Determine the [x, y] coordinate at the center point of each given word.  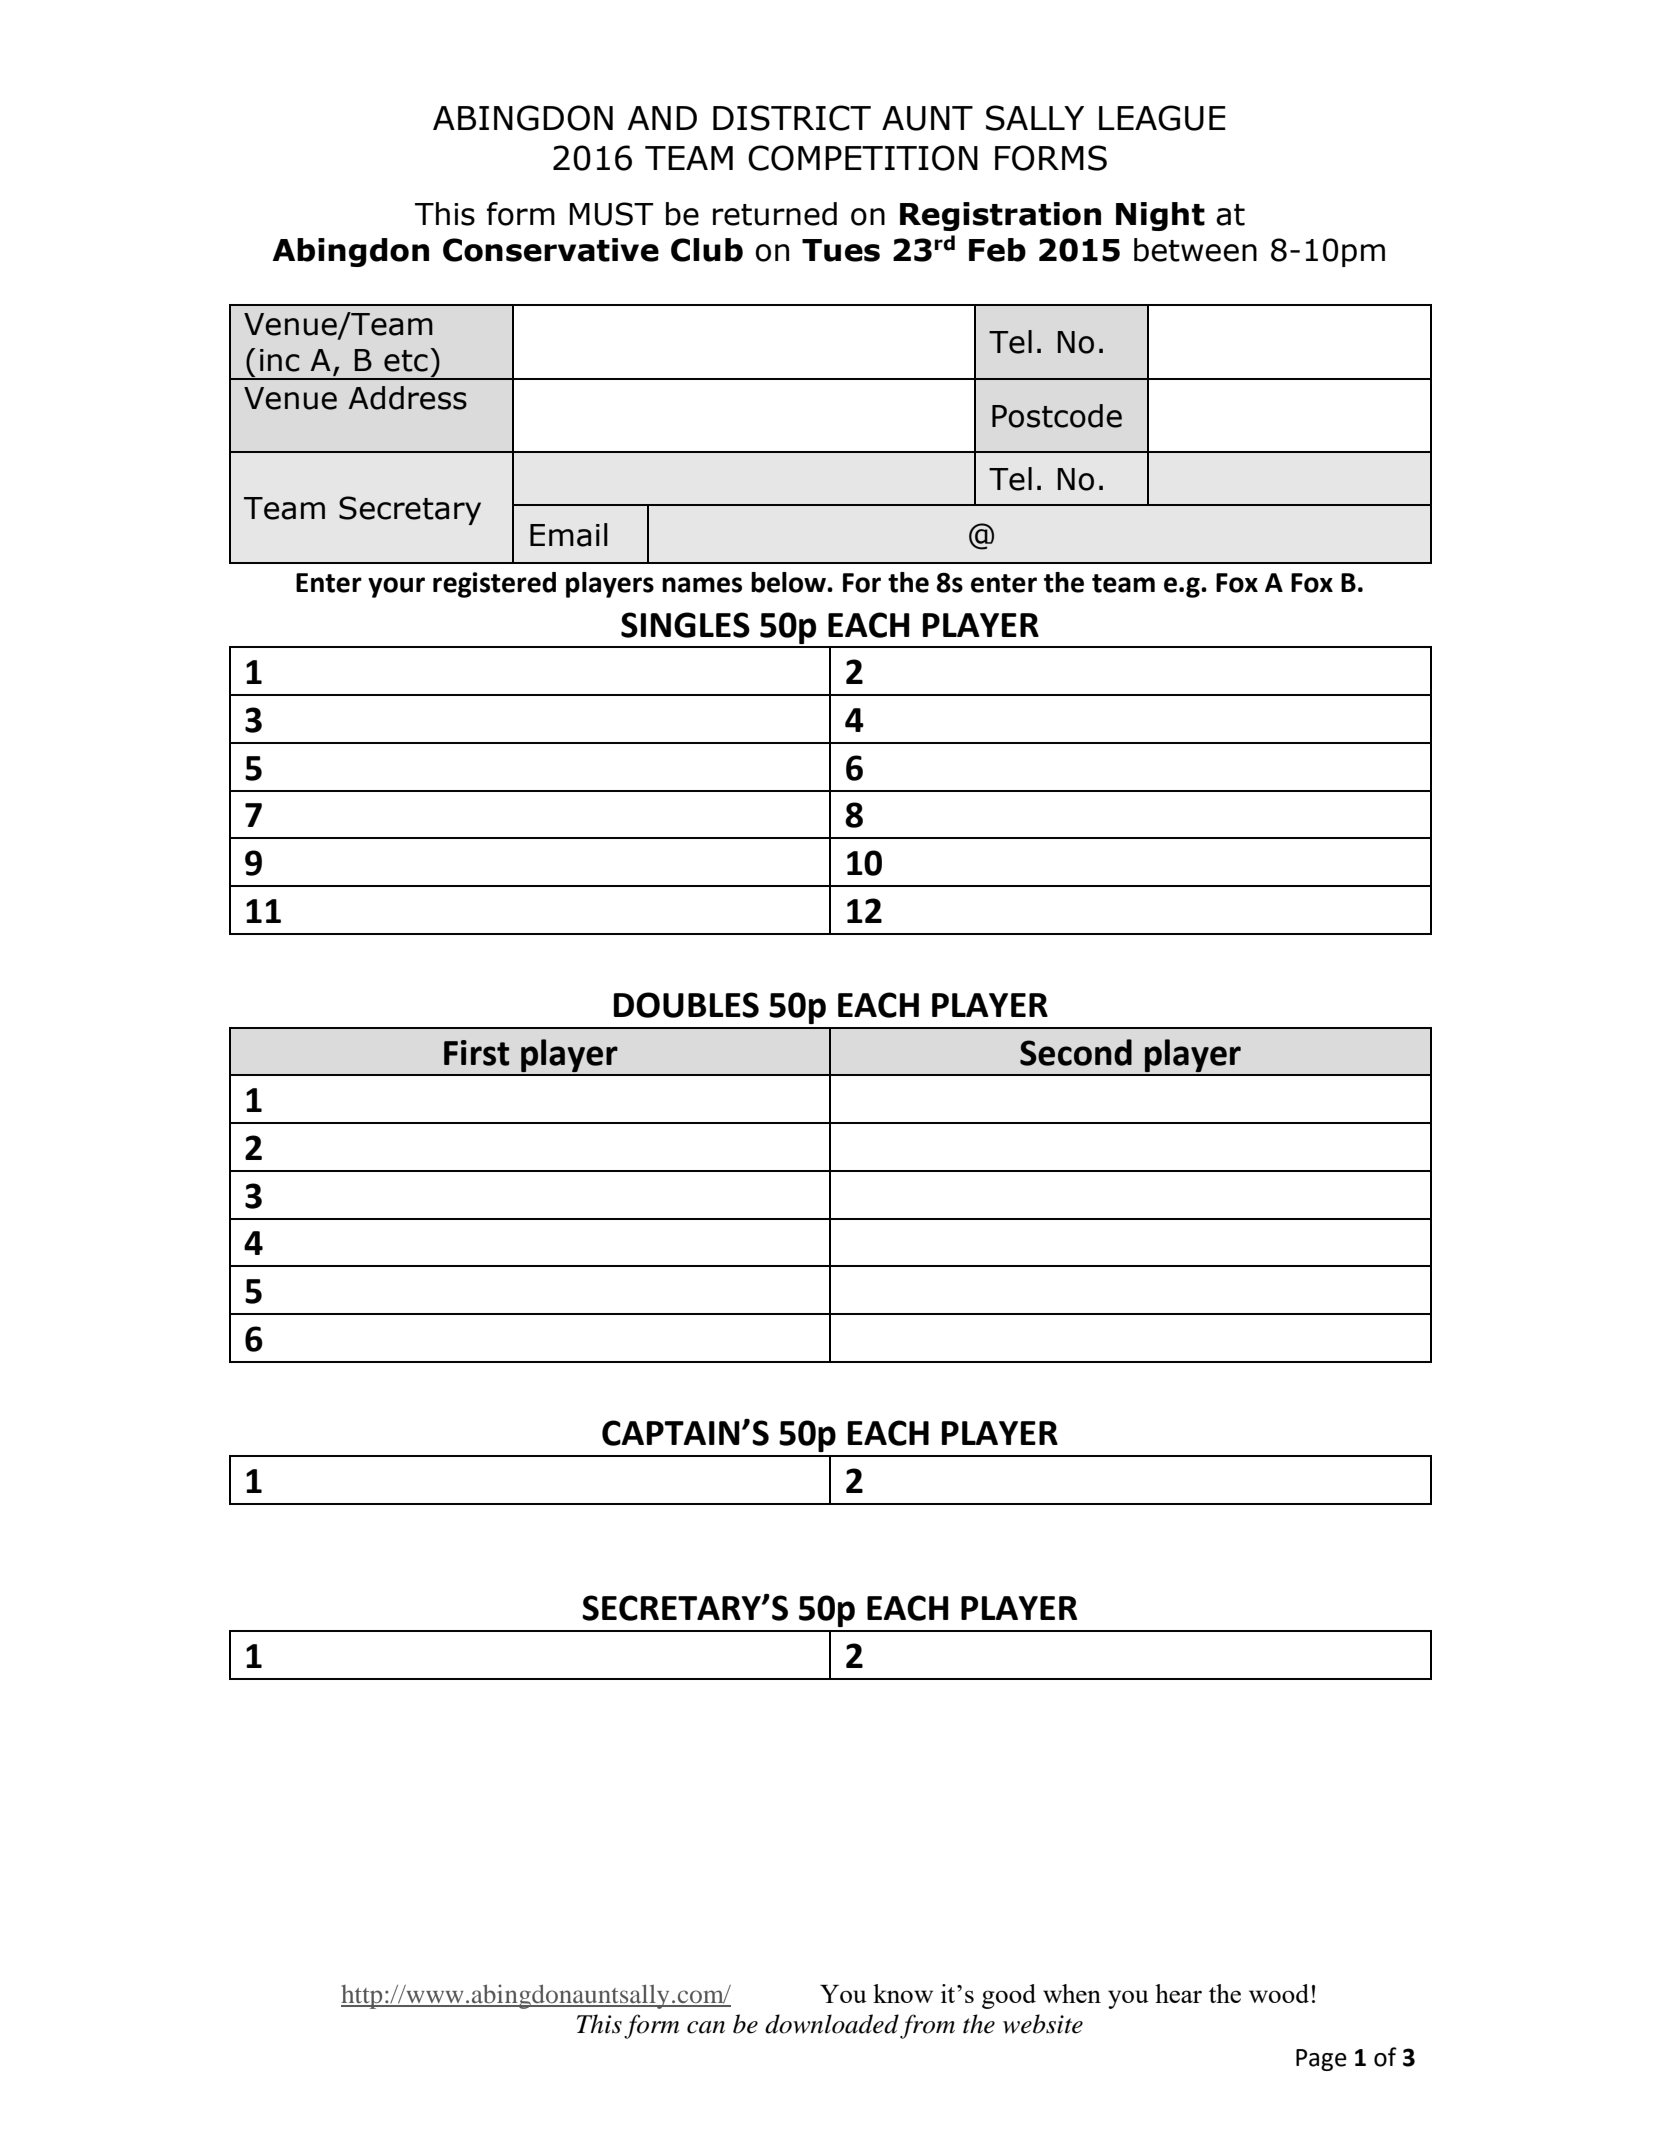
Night [1160, 216]
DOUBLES [686, 1005]
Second [1076, 1052]
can [706, 2027]
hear [1178, 1993]
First [477, 1053]
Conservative [551, 250]
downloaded [832, 2024]
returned [775, 214]
